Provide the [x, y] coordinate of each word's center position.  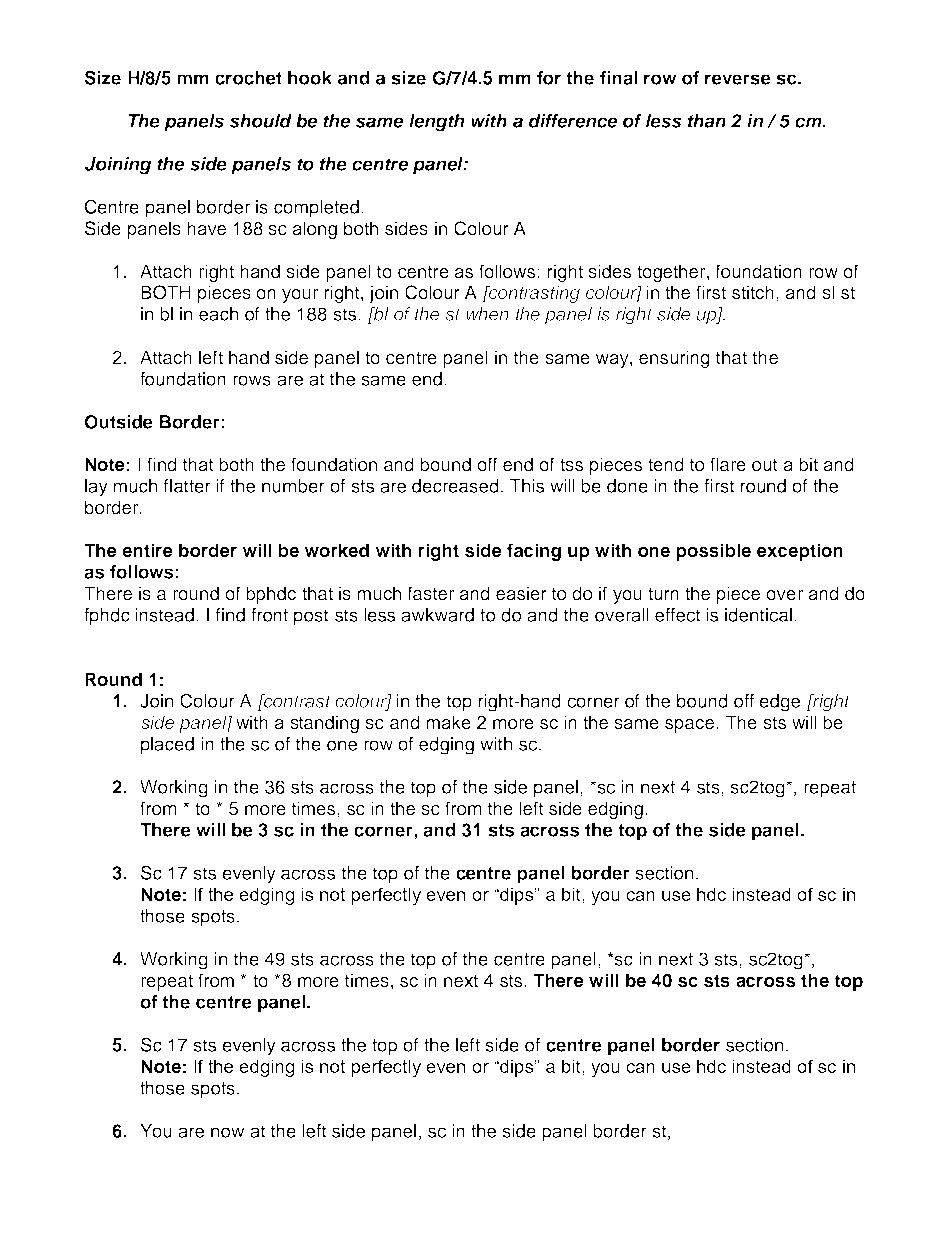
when [487, 314]
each [218, 314]
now [227, 1132]
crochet [248, 78]
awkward [437, 615]
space [689, 726]
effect [678, 615]
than [707, 121]
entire [147, 550]
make [448, 722]
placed [167, 746]
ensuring [674, 359]
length [436, 123]
